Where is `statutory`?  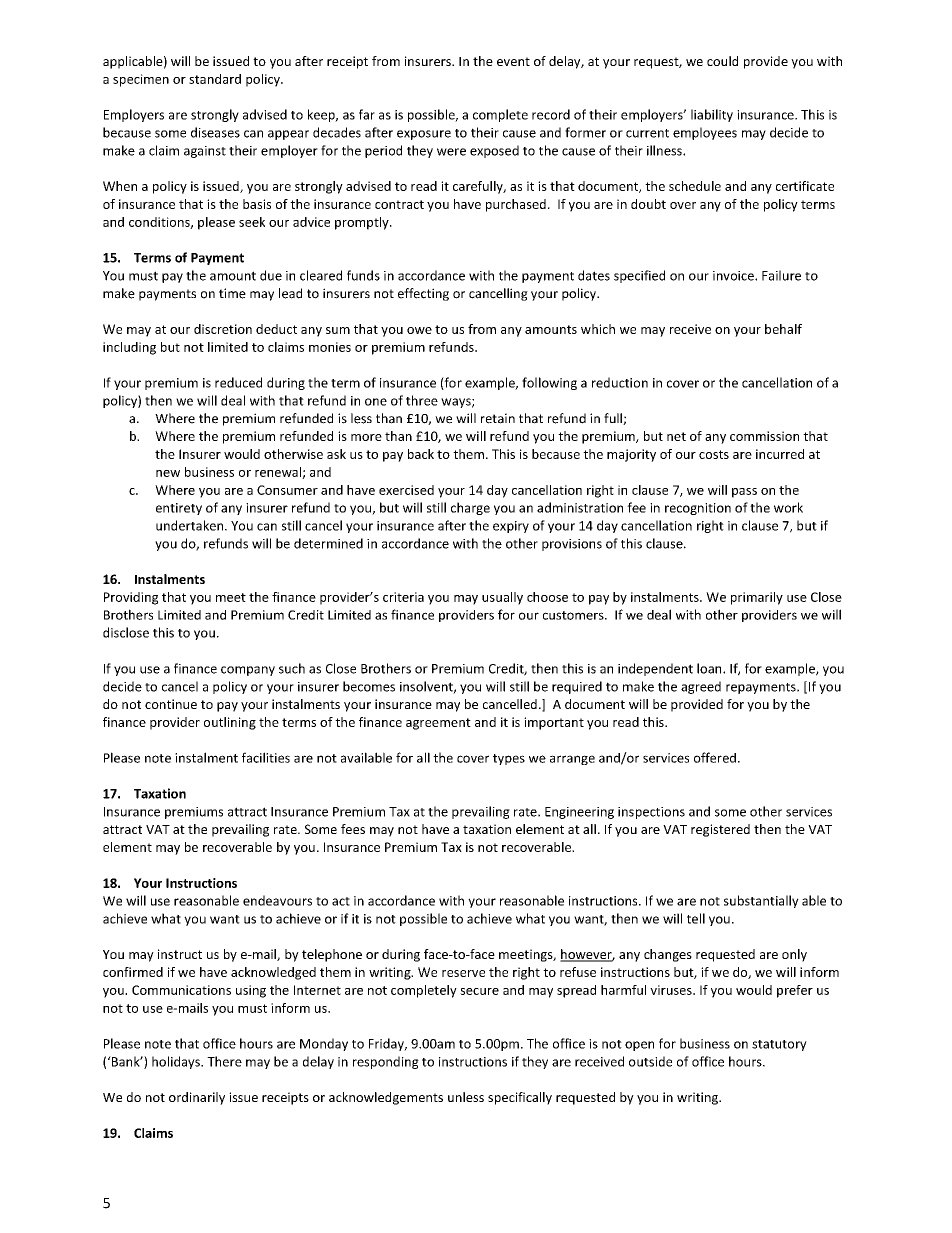
statutory is located at coordinates (779, 1045).
